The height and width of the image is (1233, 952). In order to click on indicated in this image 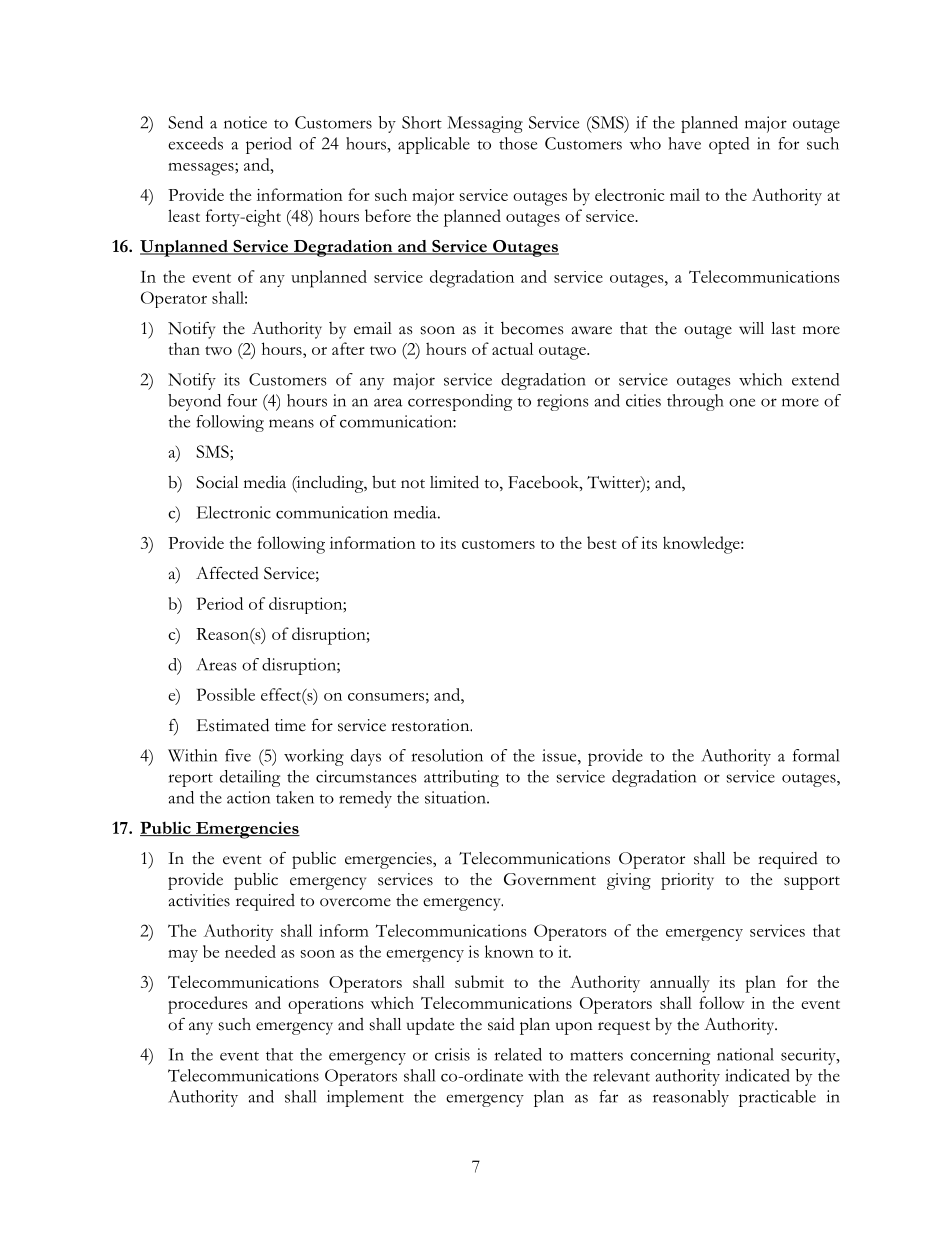, I will do `click(757, 1075)`.
